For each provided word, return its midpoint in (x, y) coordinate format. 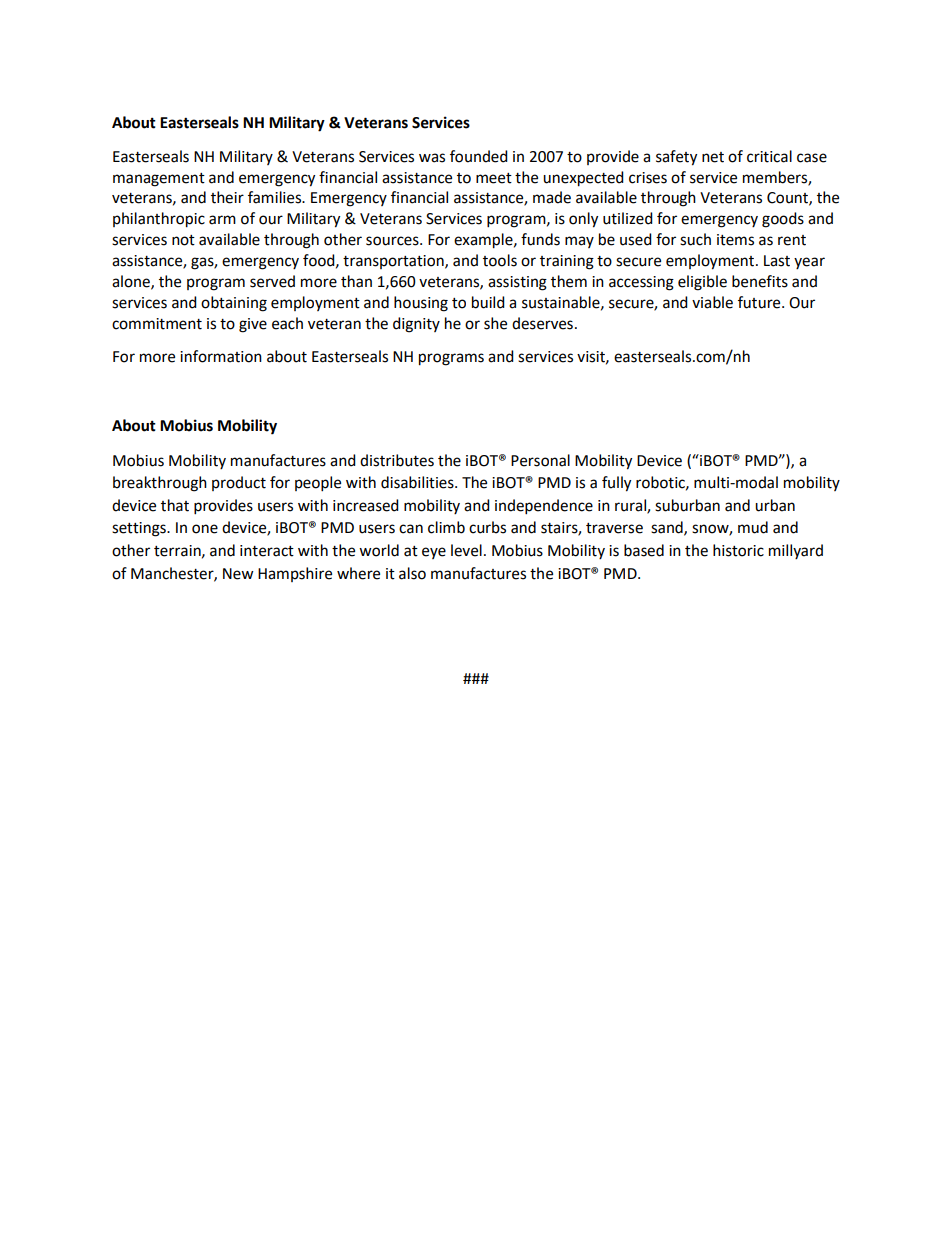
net (713, 157)
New (238, 574)
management (159, 180)
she (495, 323)
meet (494, 178)
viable (712, 302)
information (221, 356)
